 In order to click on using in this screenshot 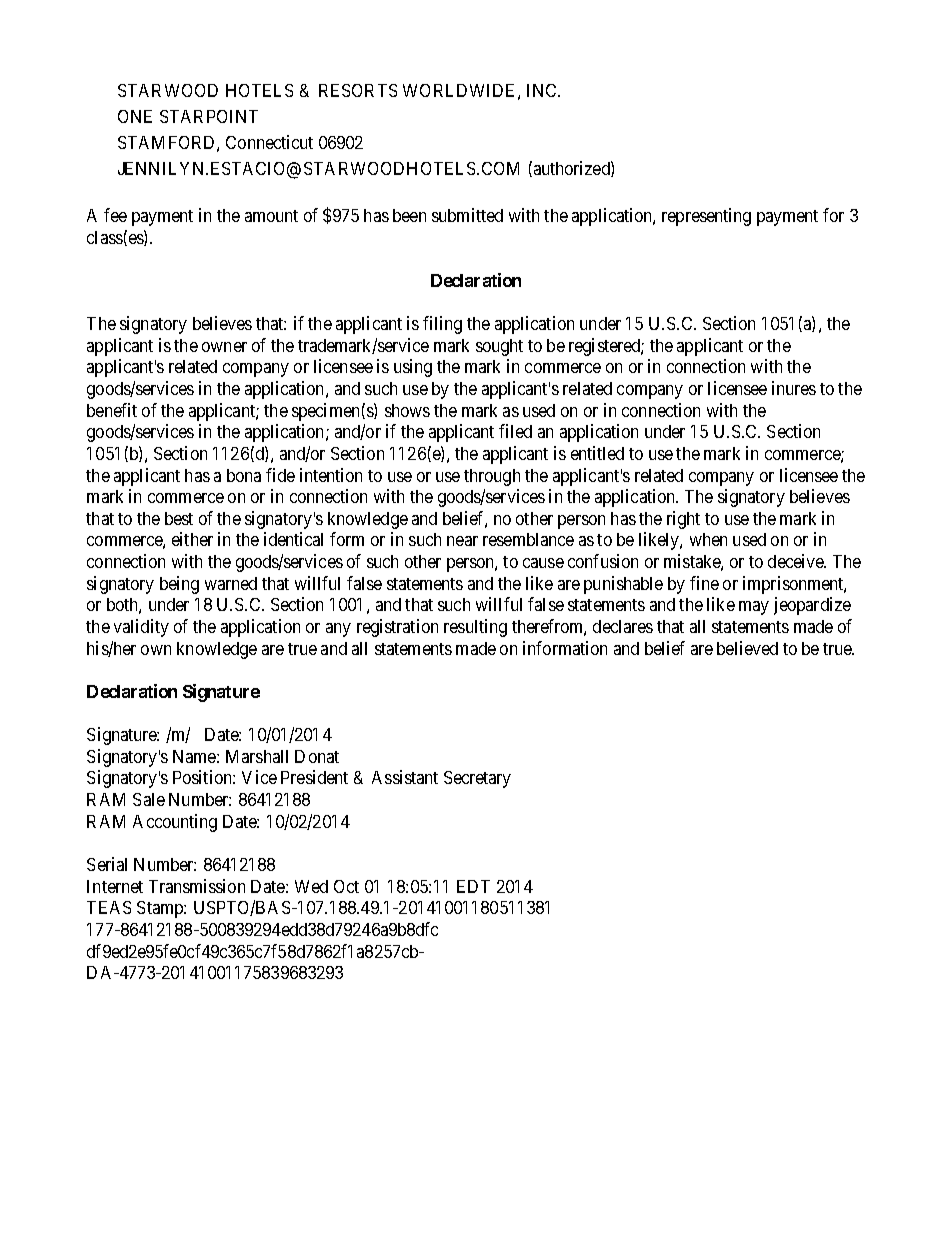, I will do `click(413, 368)`.
